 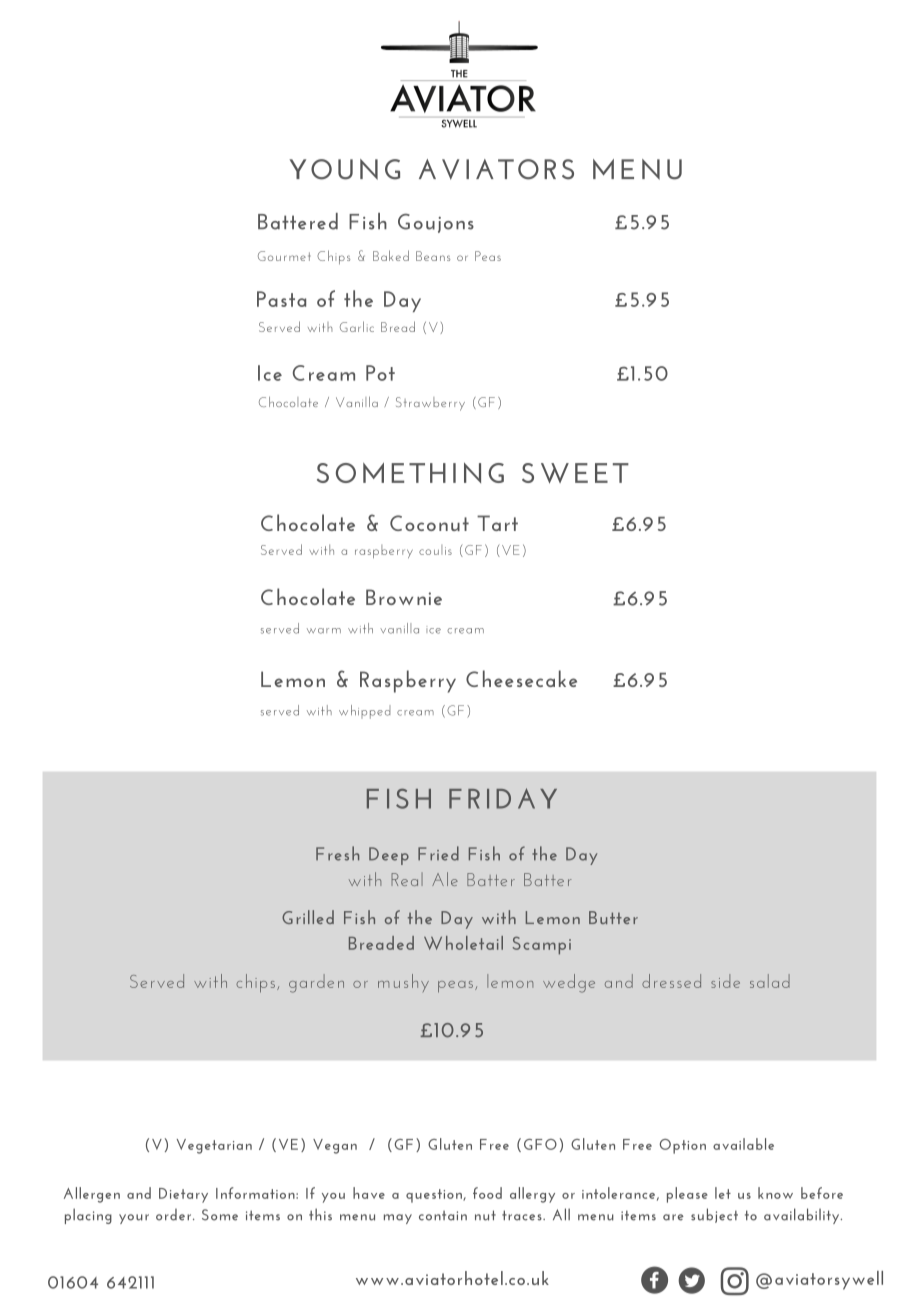 I want to click on Grilled, so click(x=308, y=917).
